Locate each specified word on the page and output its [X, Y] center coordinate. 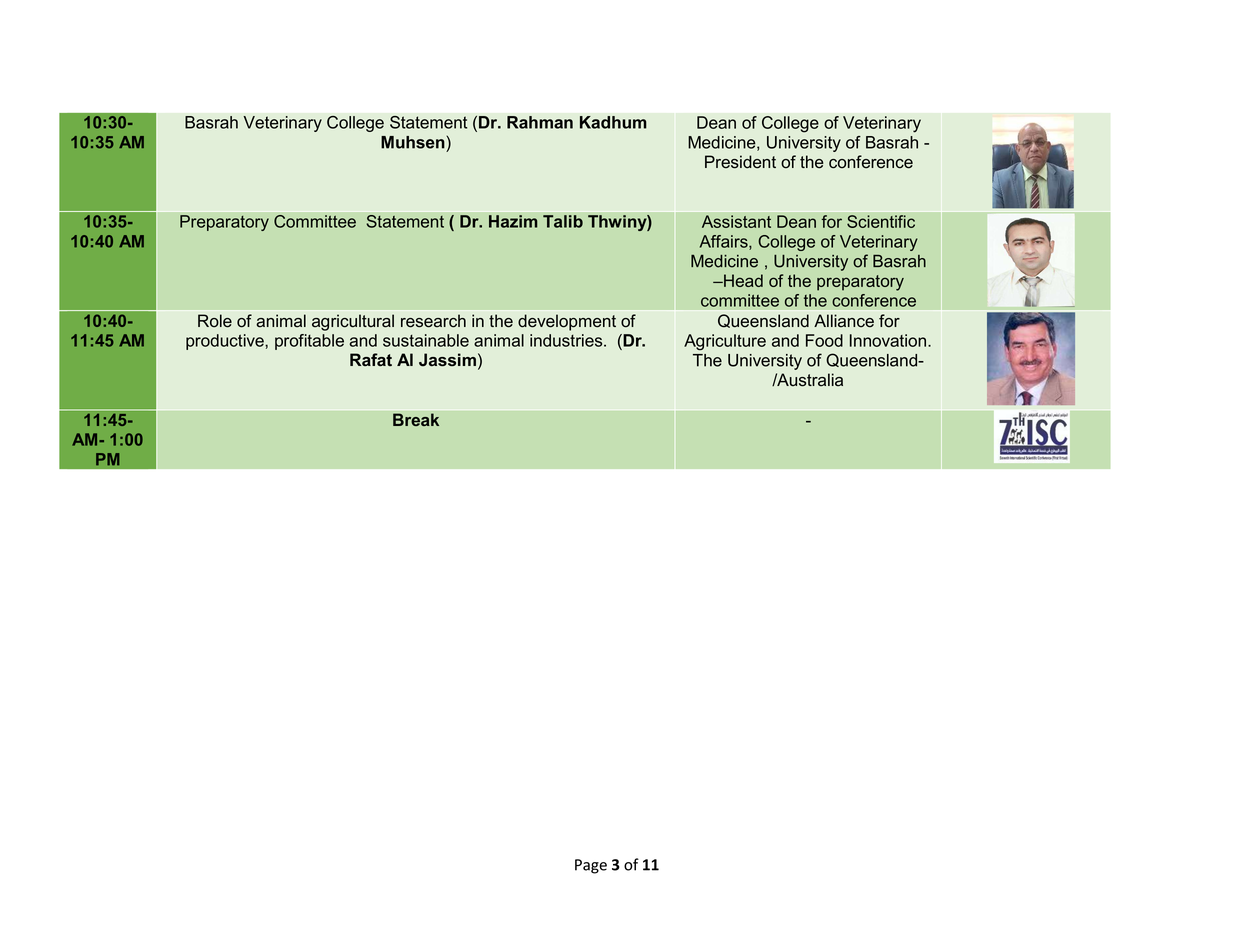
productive [226, 342]
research [433, 321]
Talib [563, 221]
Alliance [844, 321]
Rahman [540, 122]
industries [567, 340]
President [740, 162]
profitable [309, 342]
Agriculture [725, 342]
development [567, 322]
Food [824, 340]
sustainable [426, 340]
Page [591, 866]
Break [416, 420]
